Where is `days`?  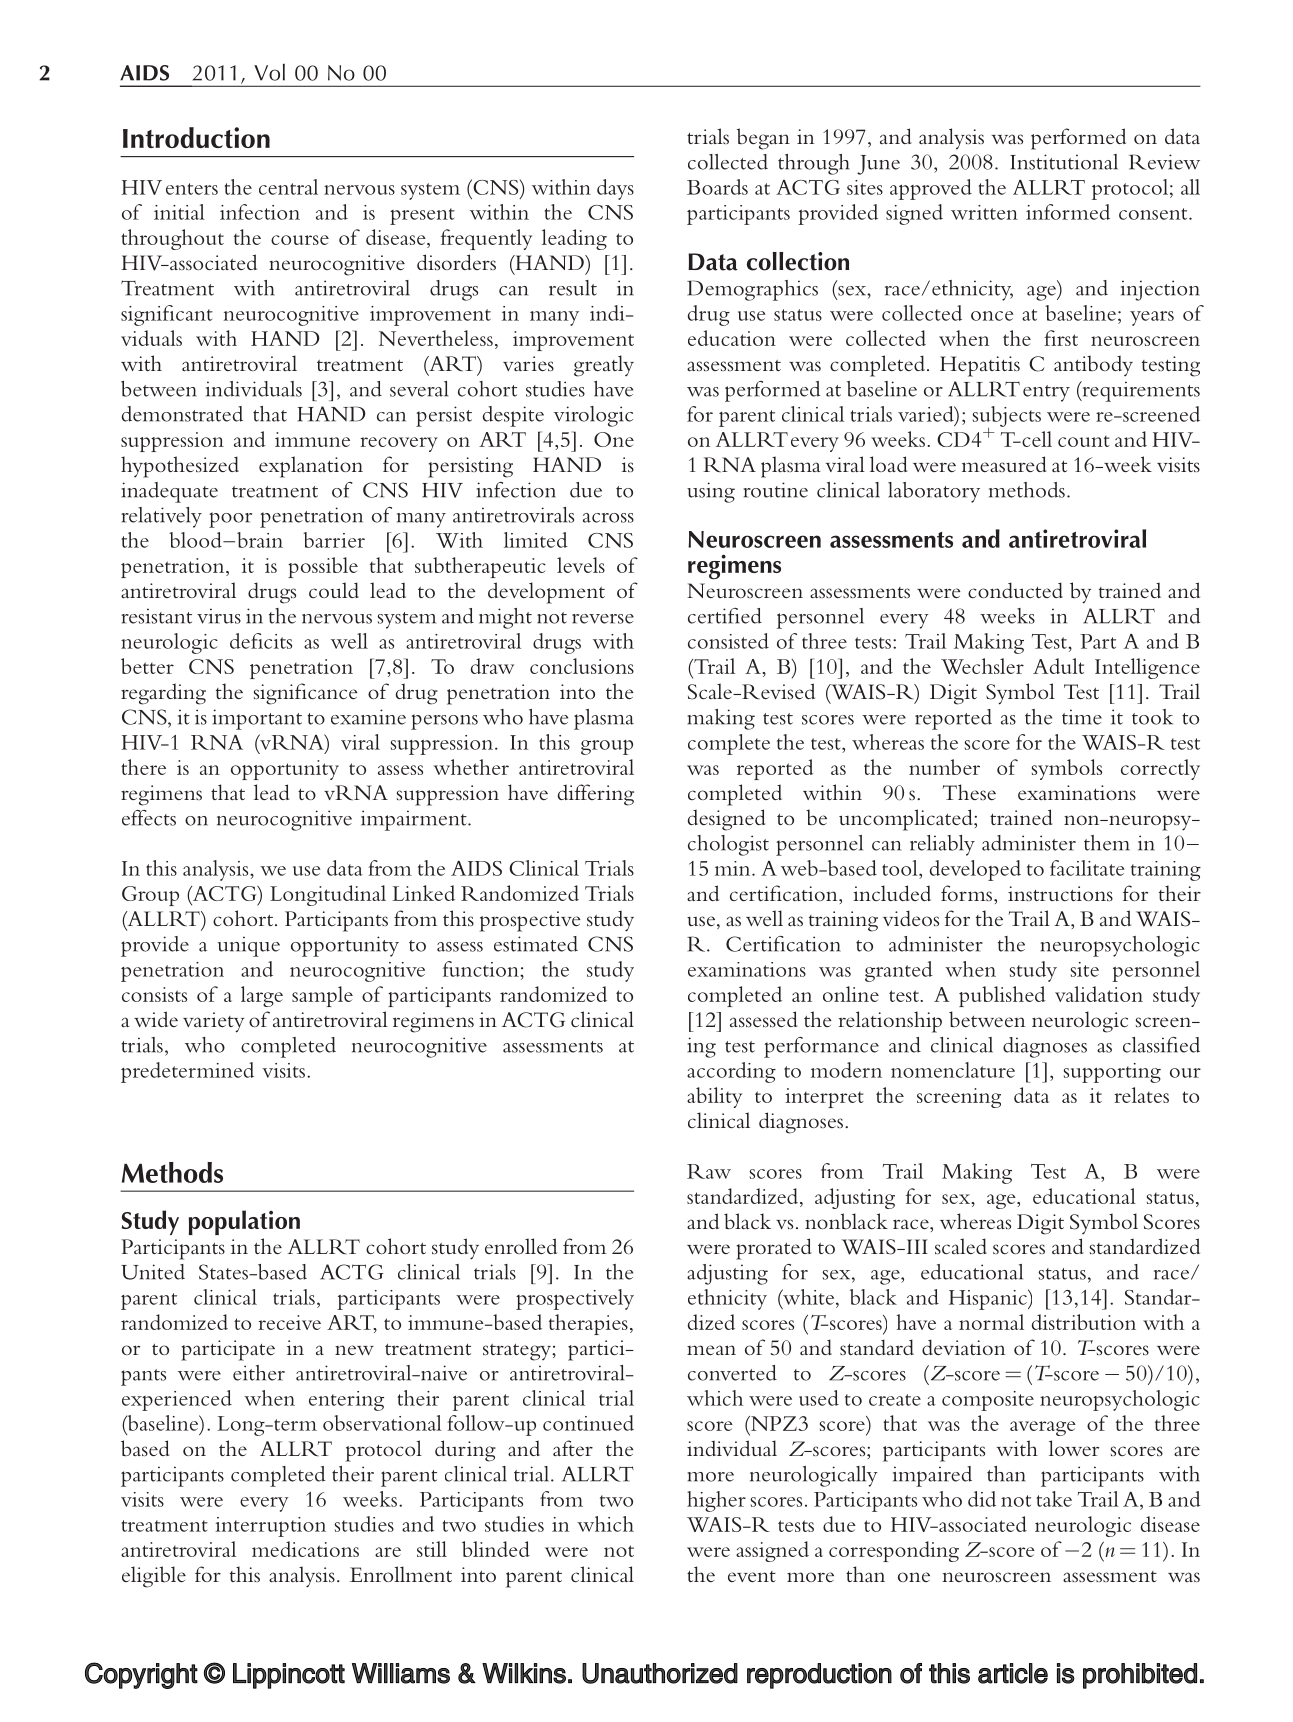 days is located at coordinates (615, 189).
